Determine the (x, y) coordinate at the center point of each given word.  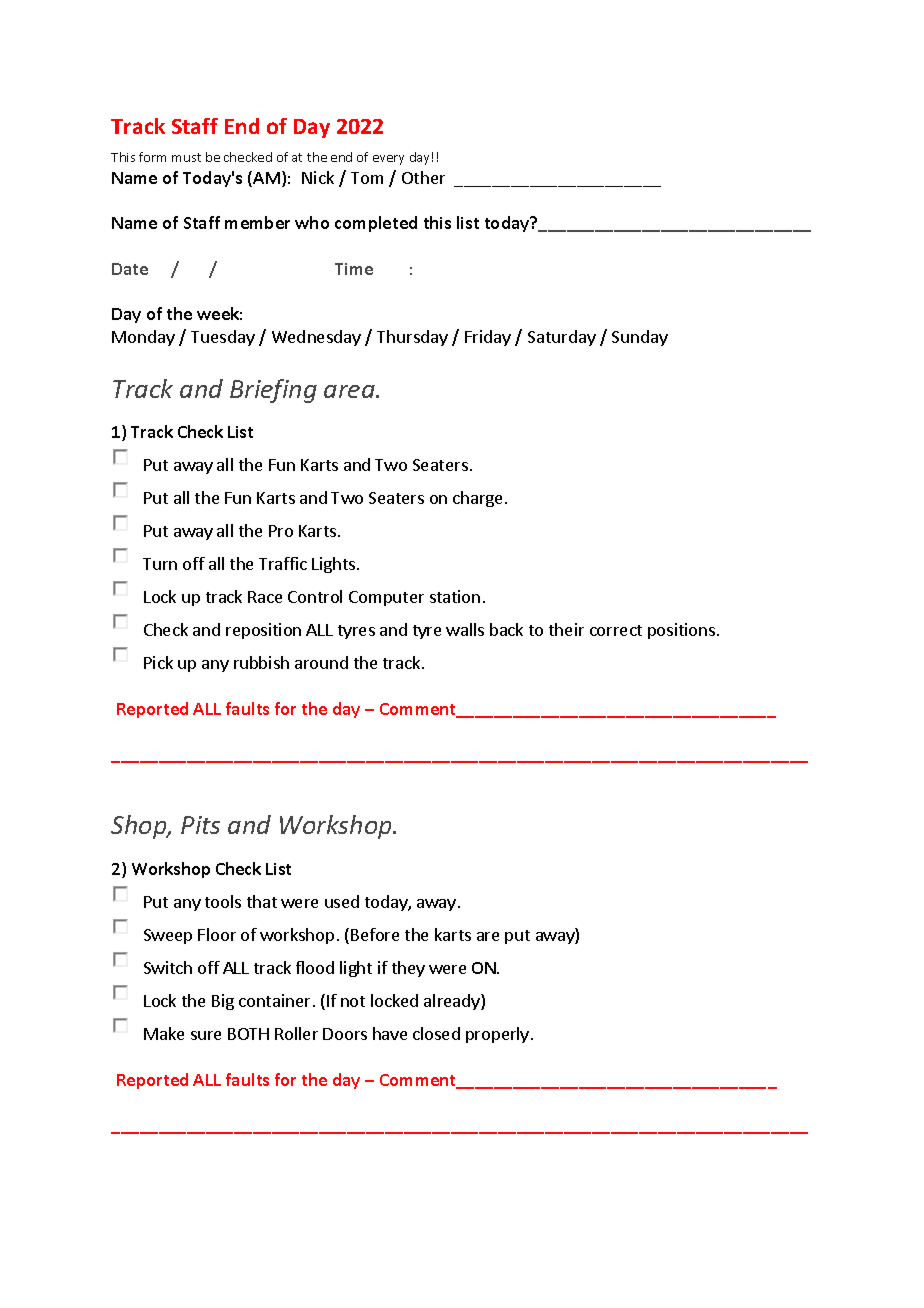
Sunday (640, 338)
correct (616, 630)
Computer (386, 598)
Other (423, 177)
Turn (160, 564)
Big (223, 1002)
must (186, 157)
